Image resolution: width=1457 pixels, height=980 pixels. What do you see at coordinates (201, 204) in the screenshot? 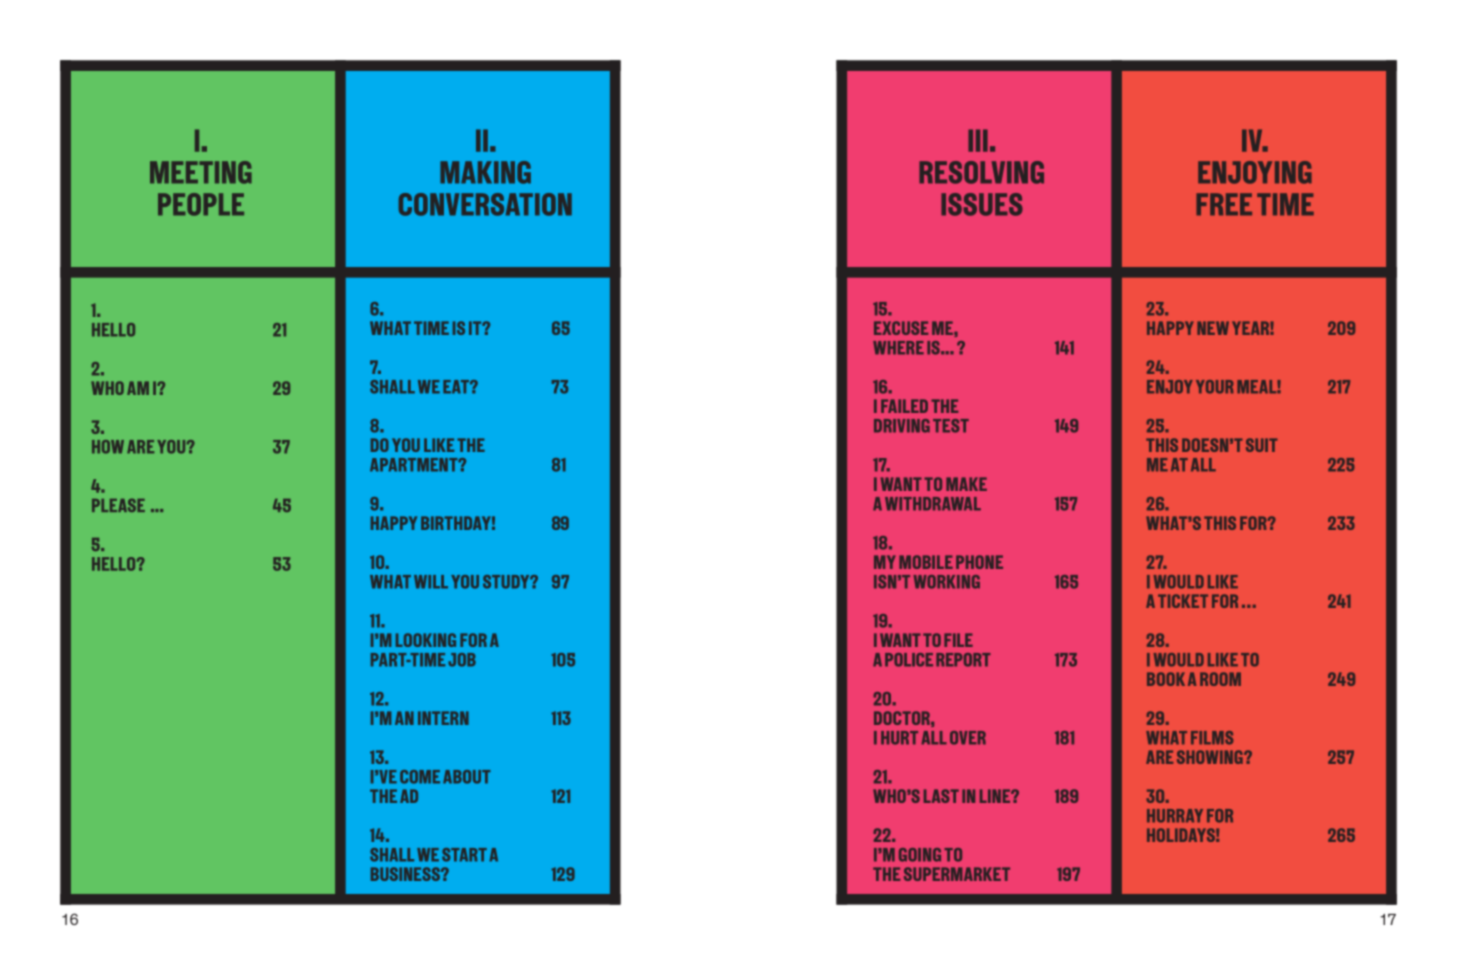
I see `PEOPLE` at bounding box center [201, 204].
